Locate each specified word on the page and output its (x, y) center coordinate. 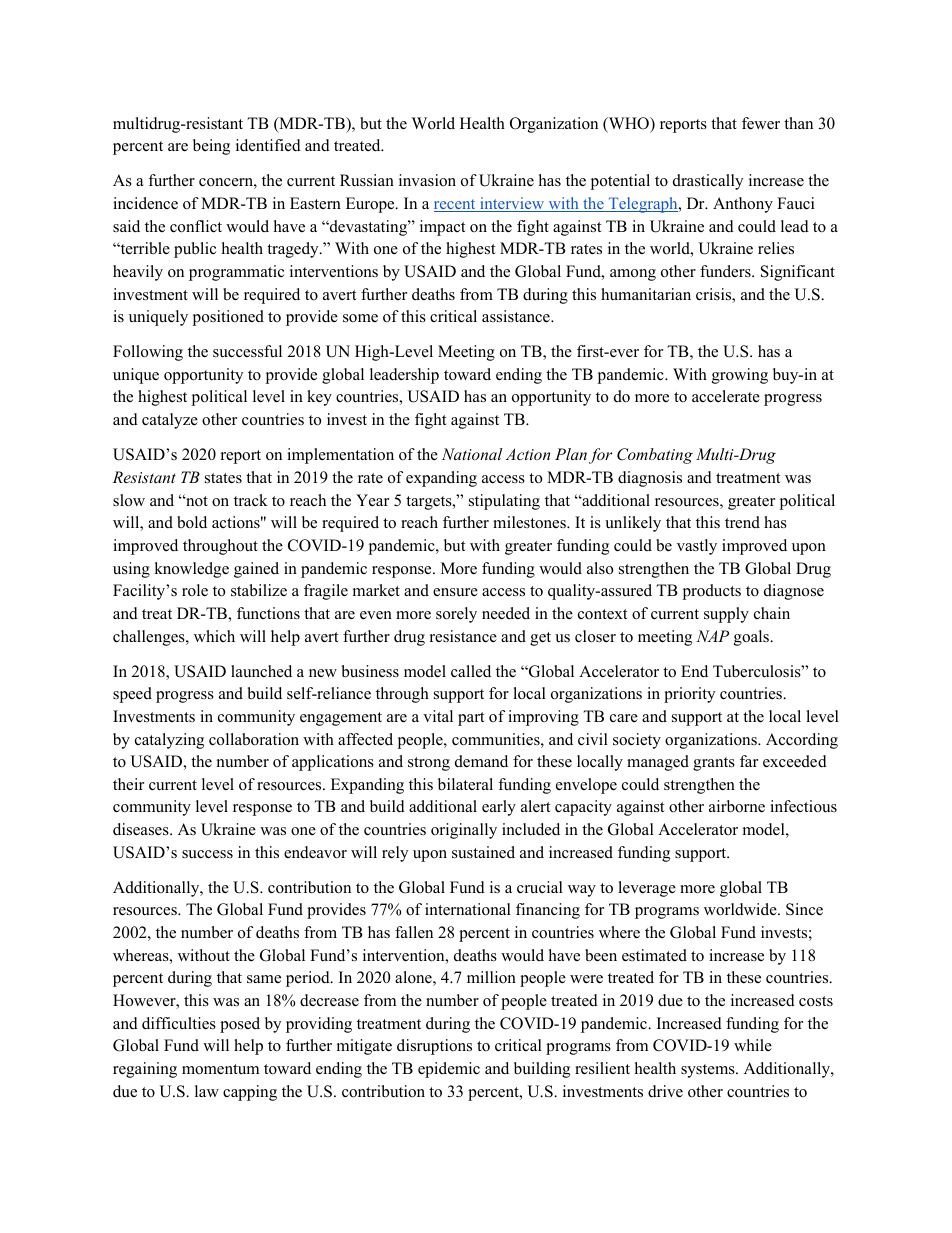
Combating (655, 456)
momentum (220, 1069)
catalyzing (169, 741)
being (211, 147)
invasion (427, 180)
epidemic (449, 1070)
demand (481, 761)
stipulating (504, 502)
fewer (761, 123)
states (223, 478)
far (749, 761)
